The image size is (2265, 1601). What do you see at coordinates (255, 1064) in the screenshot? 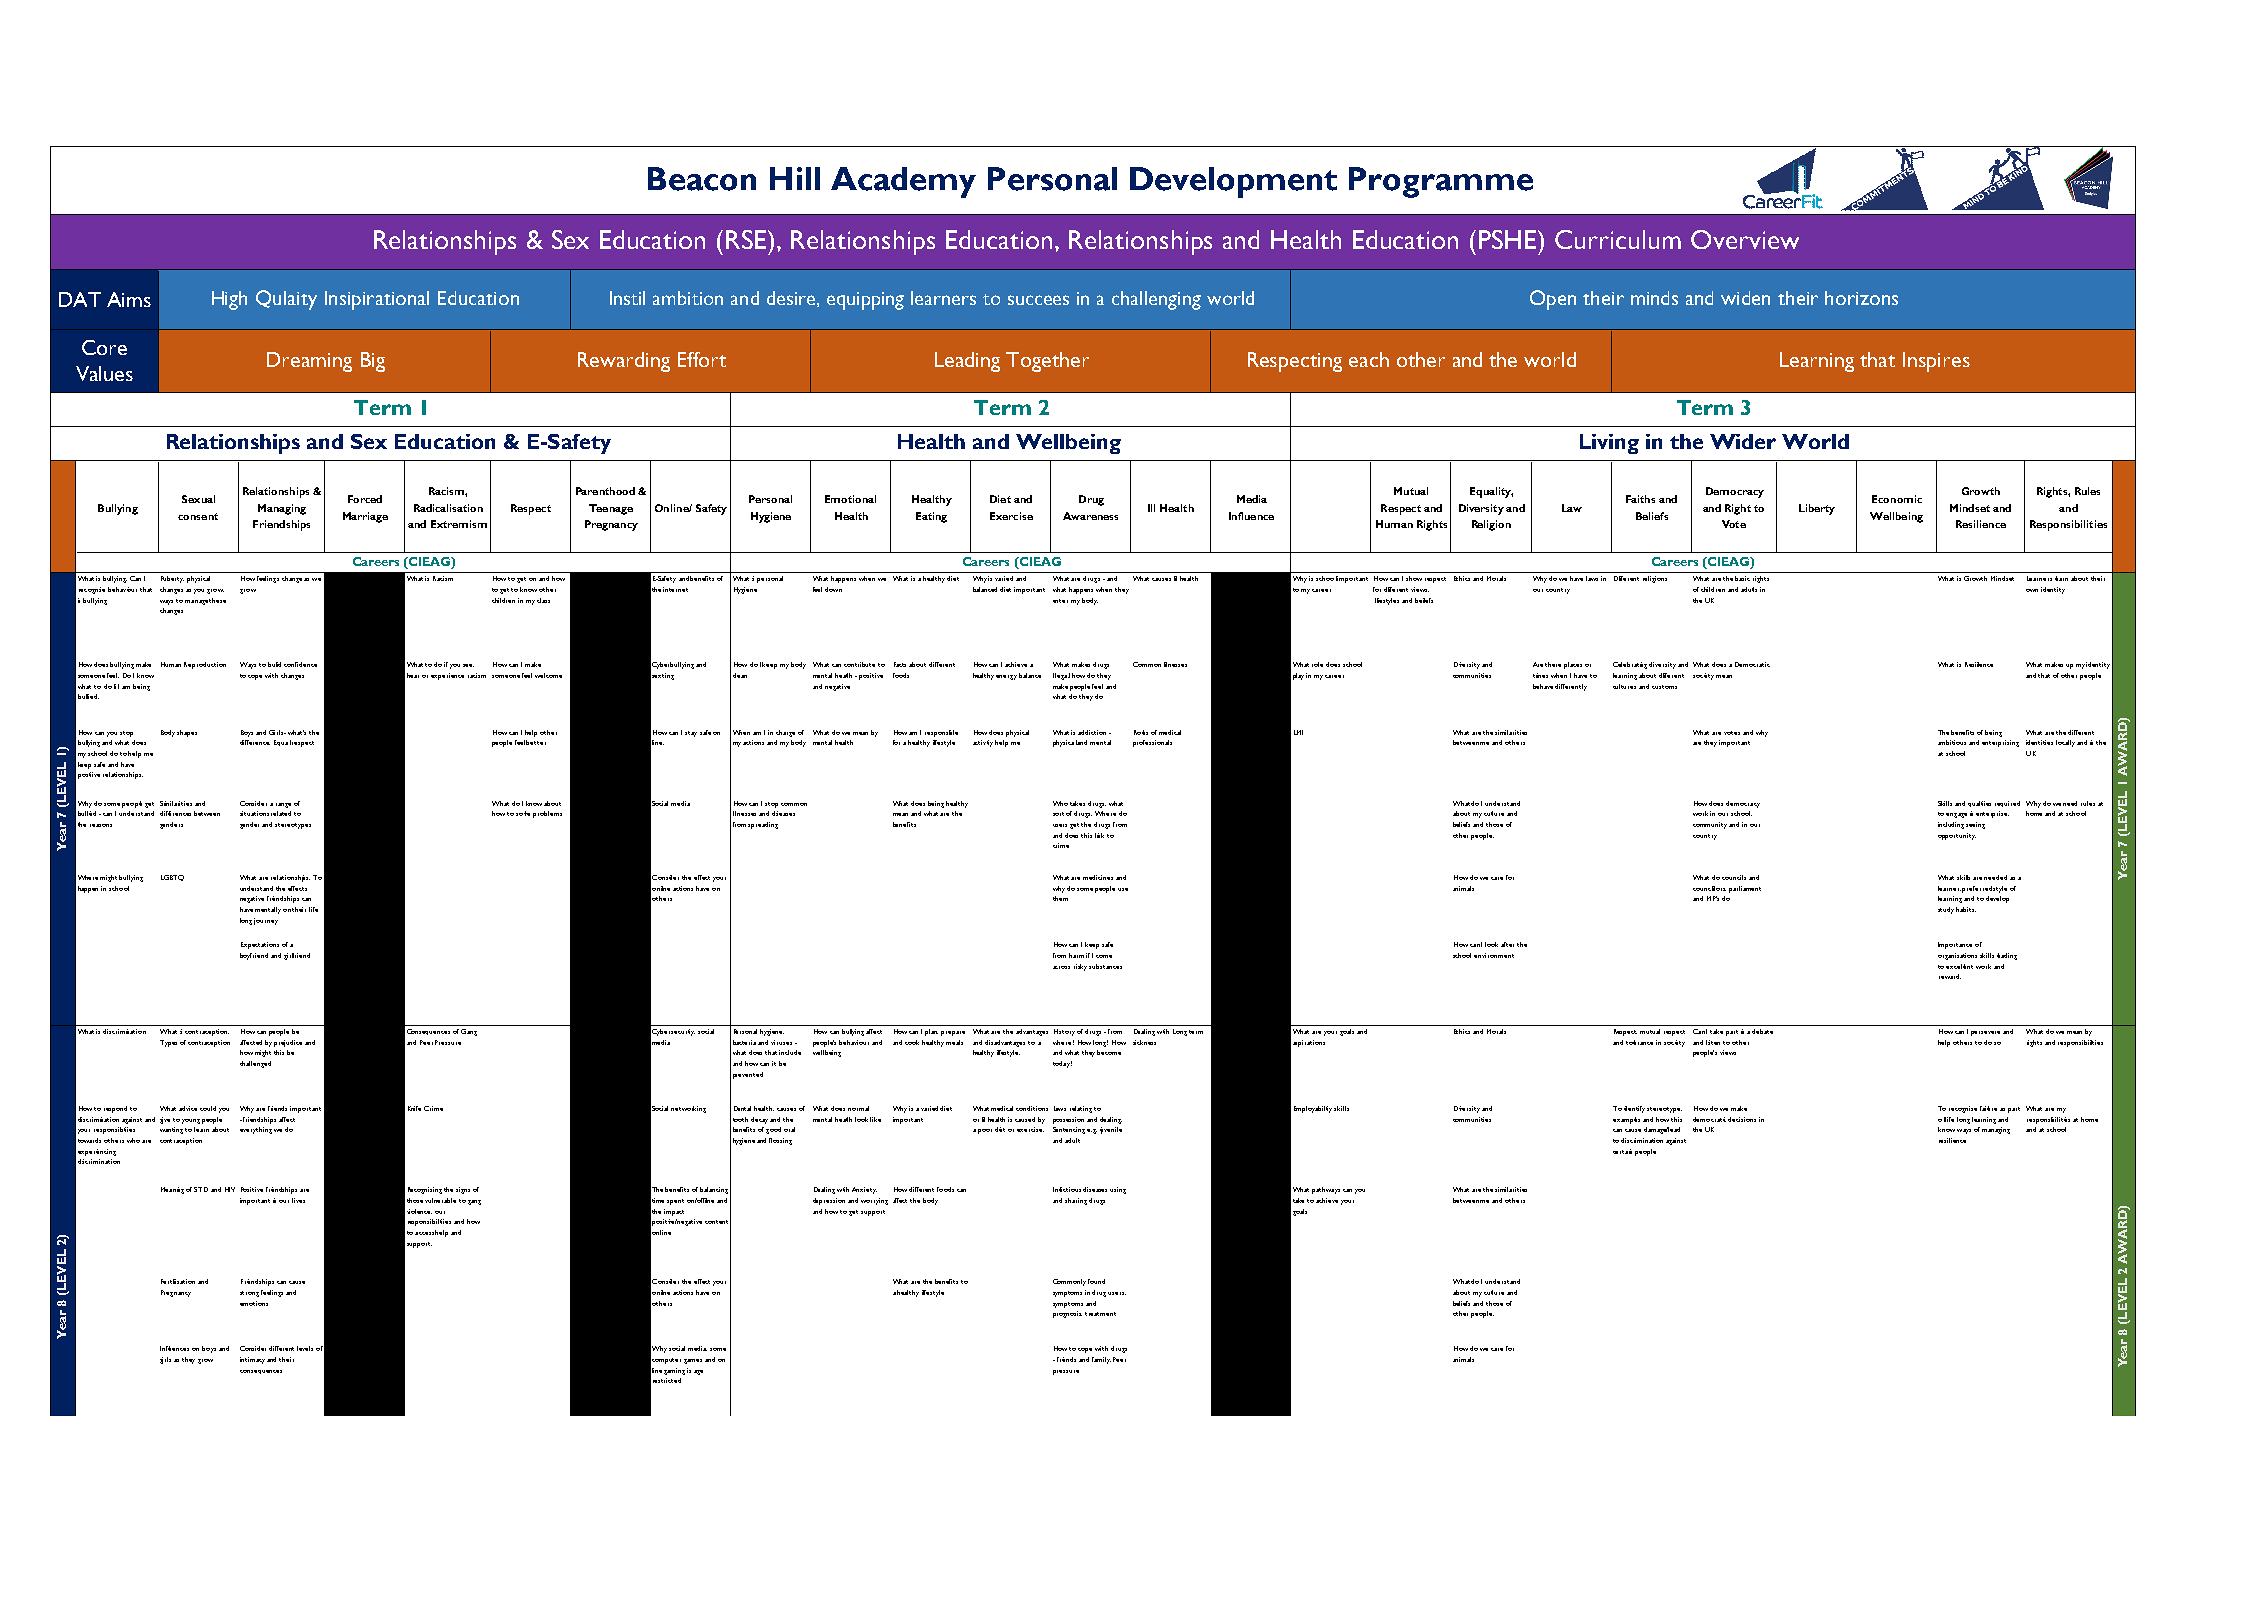
I see `challenged` at bounding box center [255, 1064].
